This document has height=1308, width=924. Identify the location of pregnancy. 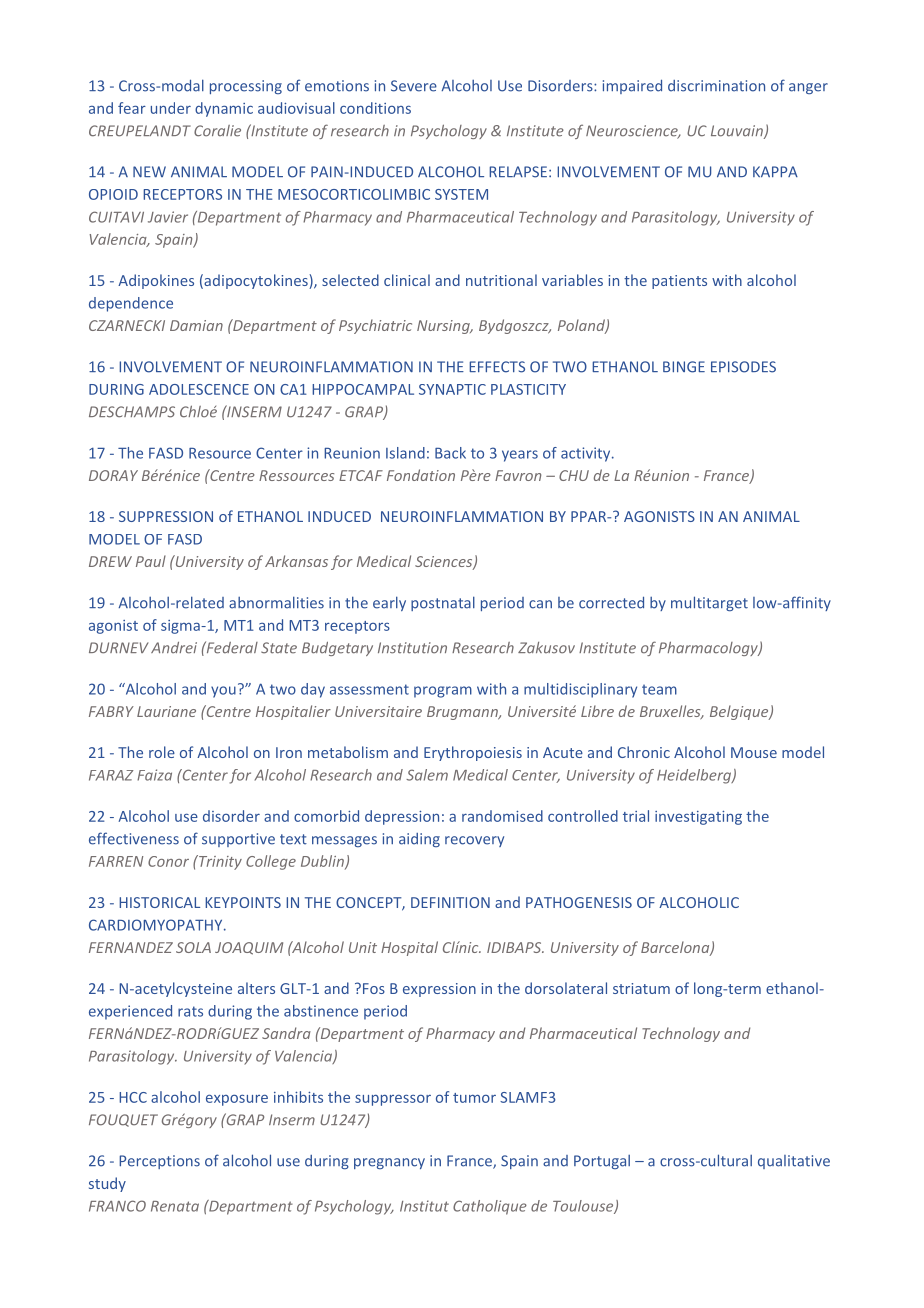
(389, 1163).
